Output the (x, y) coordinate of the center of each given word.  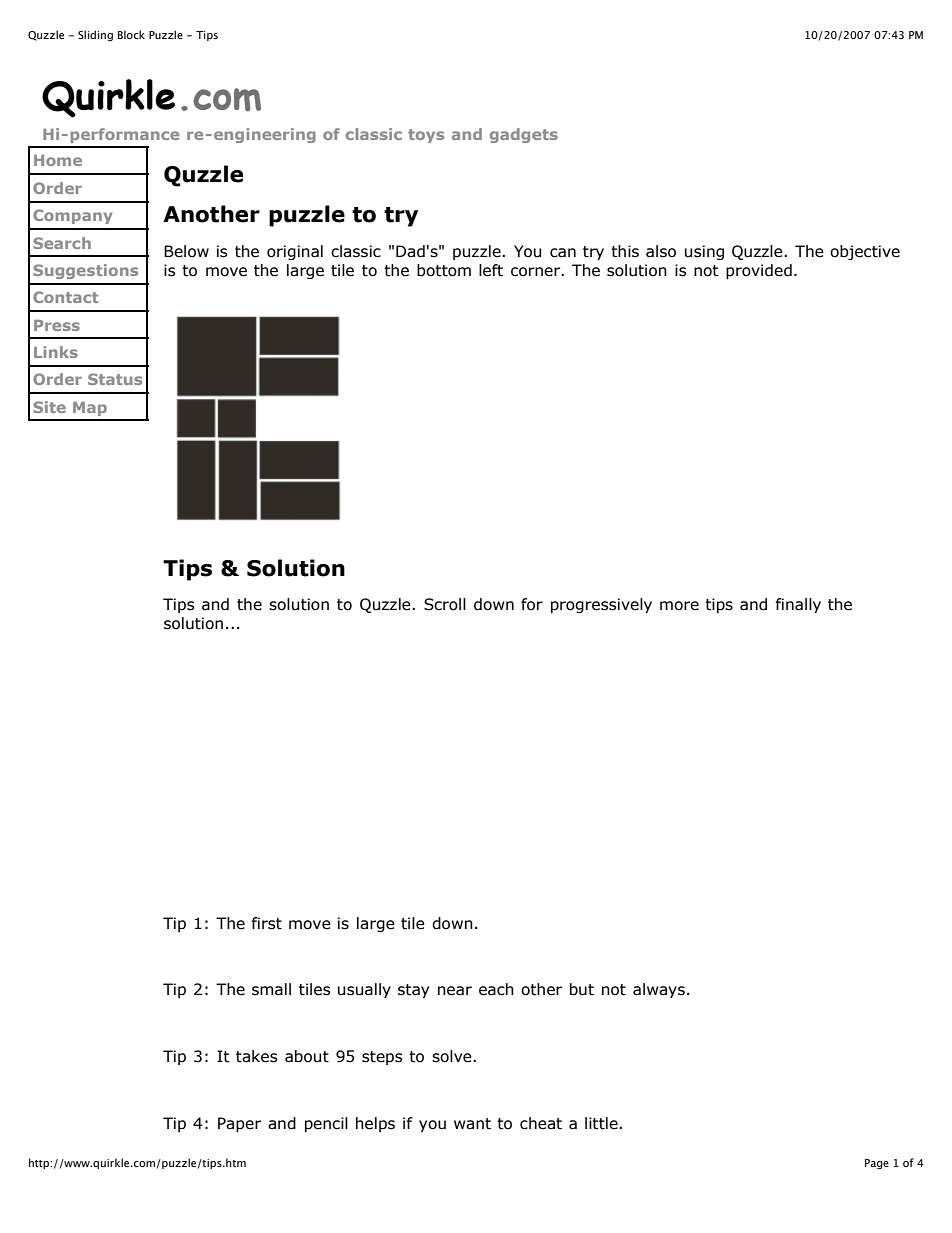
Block (131, 34)
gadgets (524, 135)
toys (426, 136)
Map (90, 409)
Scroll (445, 604)
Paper (239, 1124)
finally (798, 605)
